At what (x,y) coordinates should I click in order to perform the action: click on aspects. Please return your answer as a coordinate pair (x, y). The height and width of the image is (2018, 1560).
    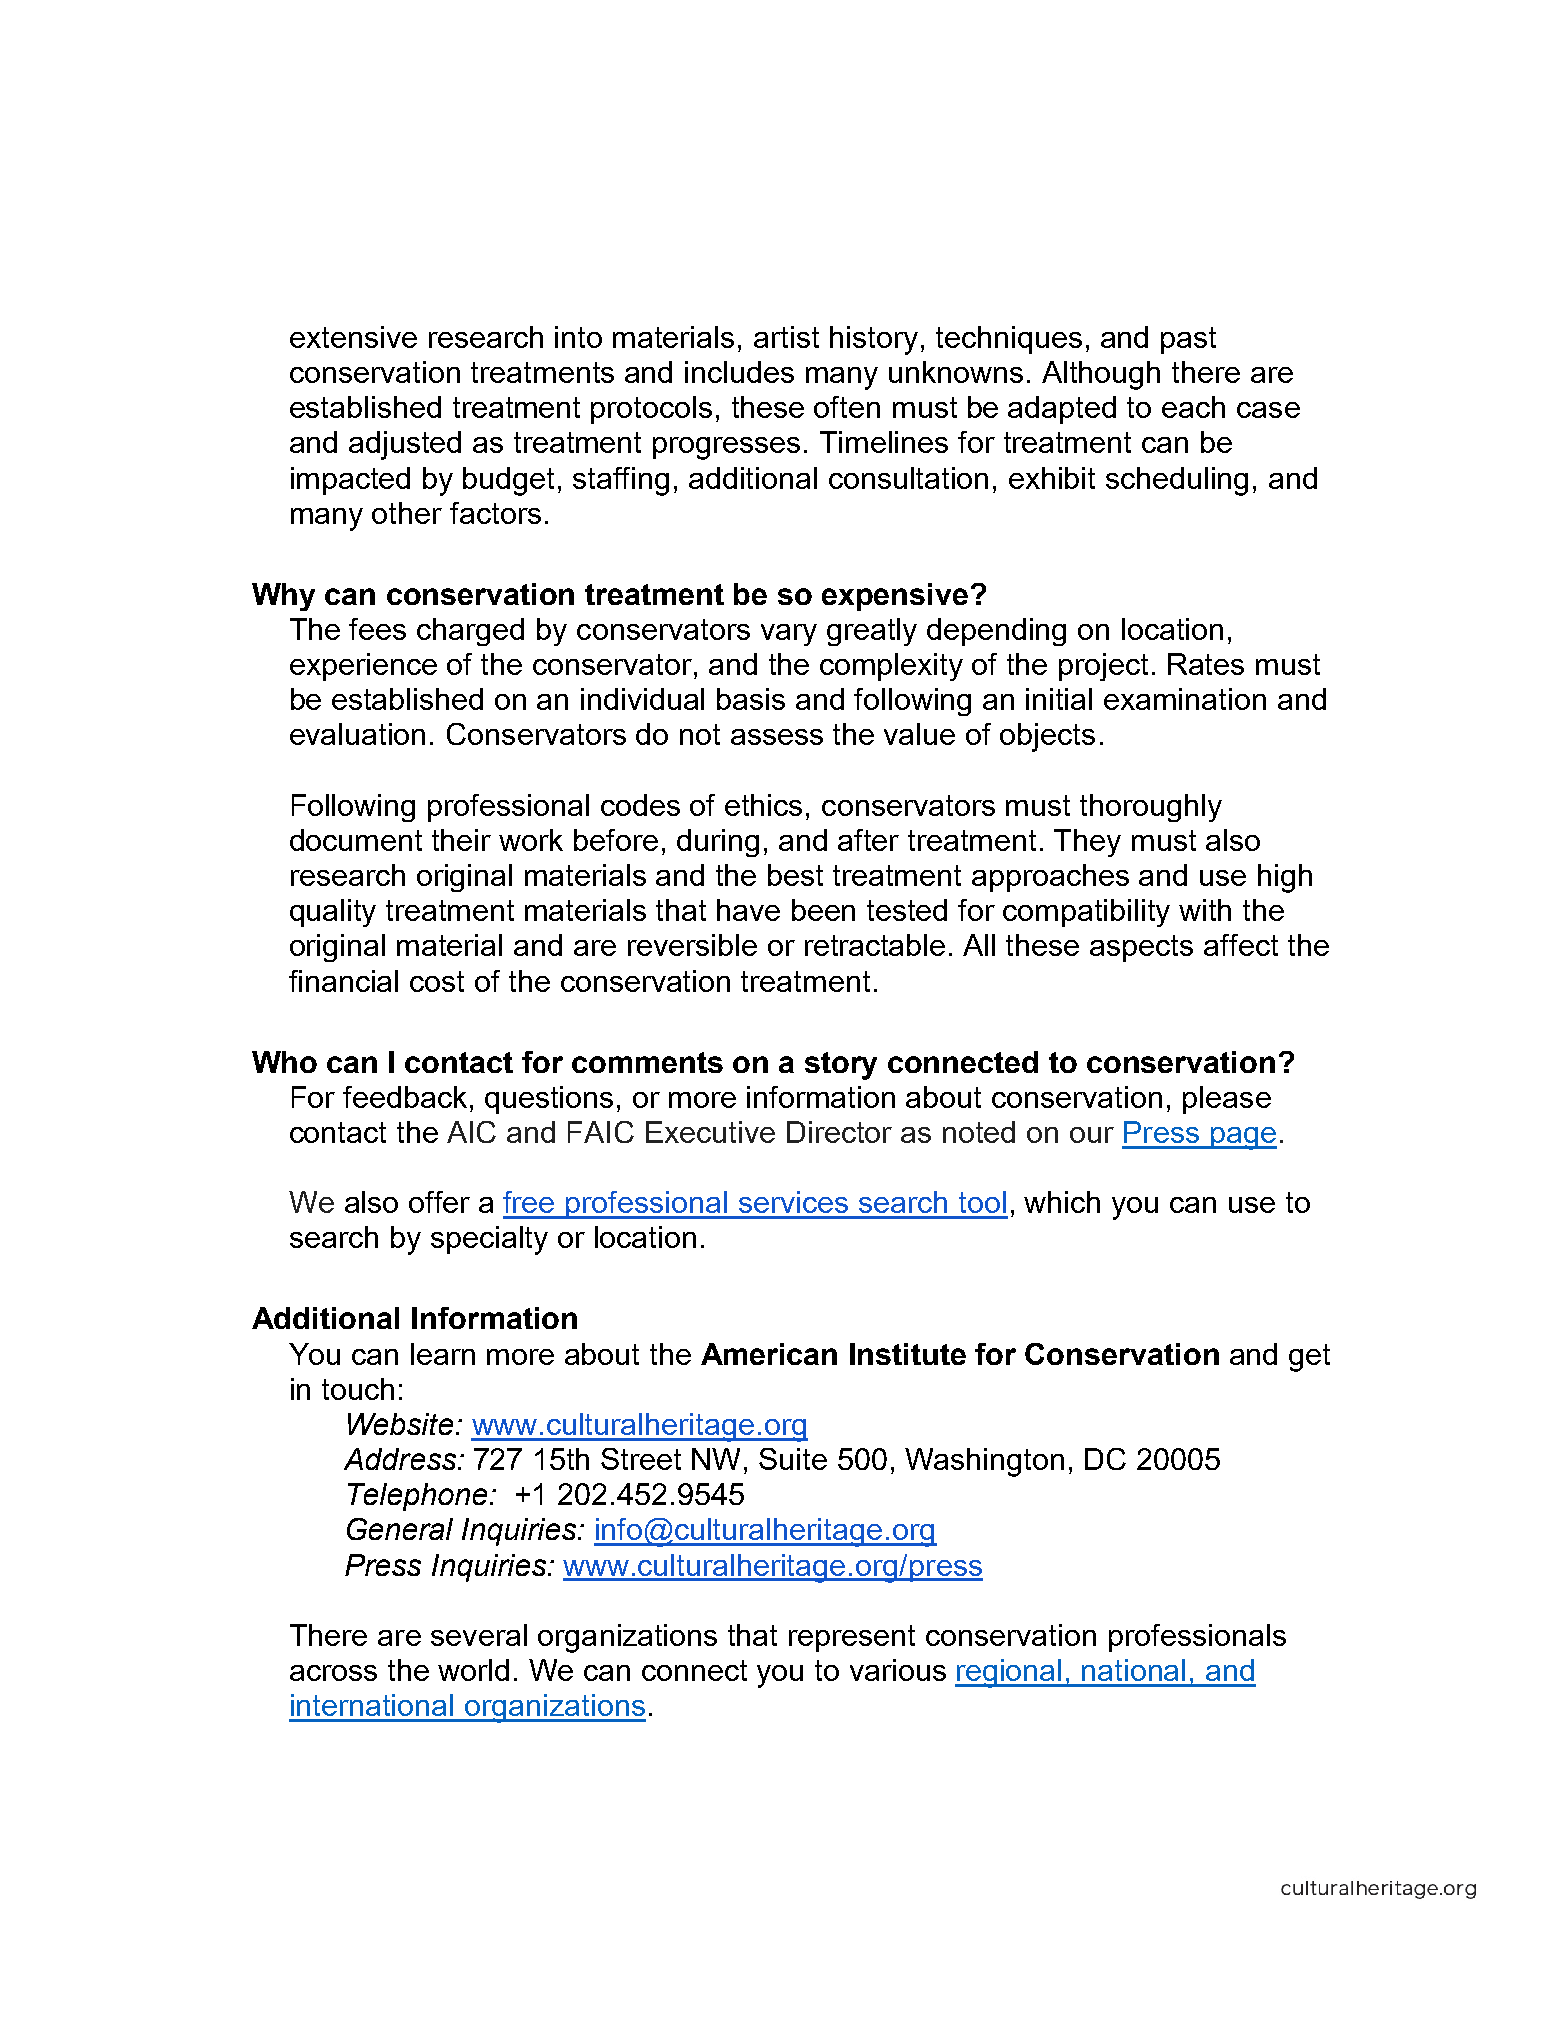
    Looking at the image, I should click on (1141, 948).
